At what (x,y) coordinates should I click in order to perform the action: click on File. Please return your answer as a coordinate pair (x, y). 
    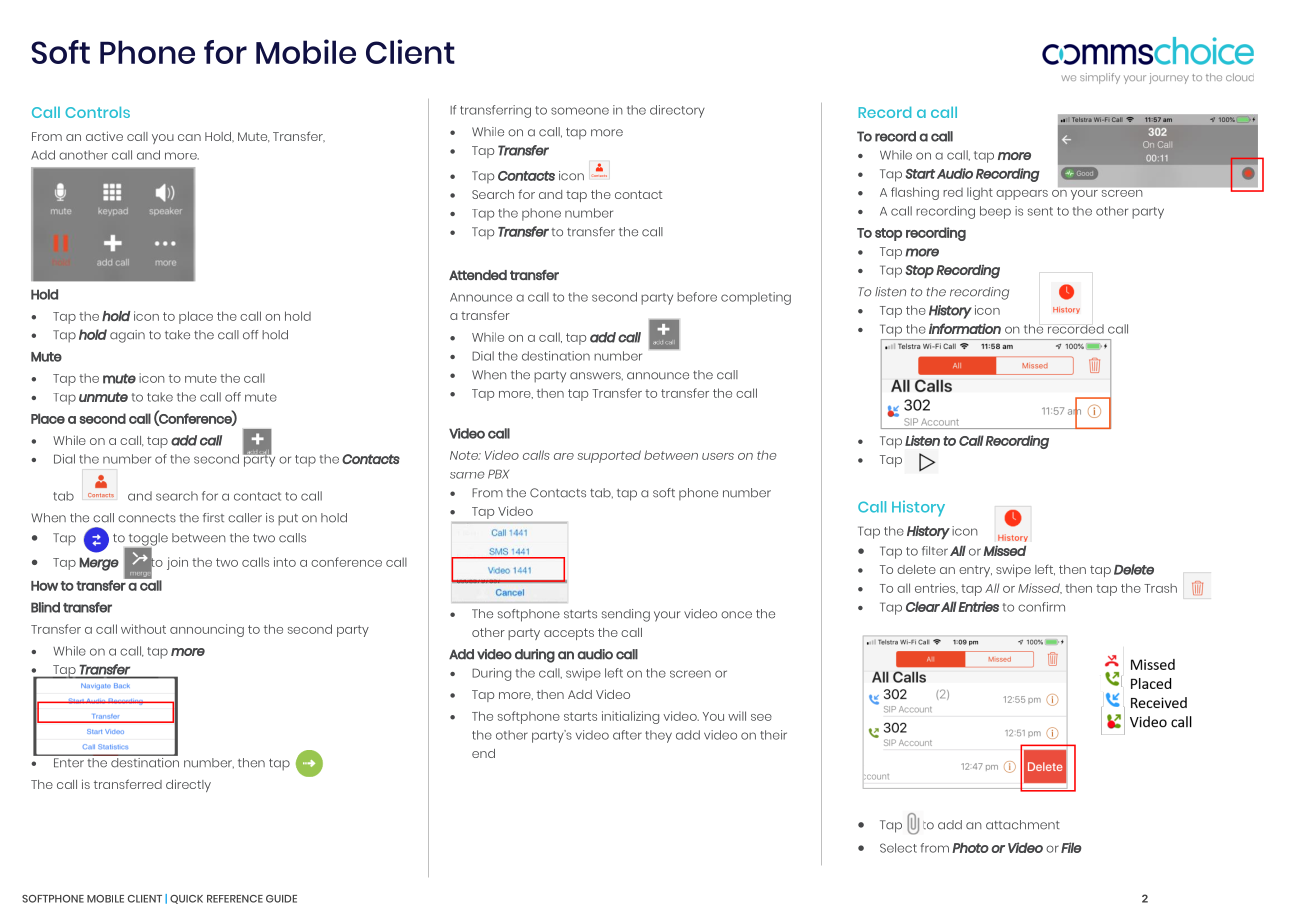
    Looking at the image, I should click on (1071, 847).
